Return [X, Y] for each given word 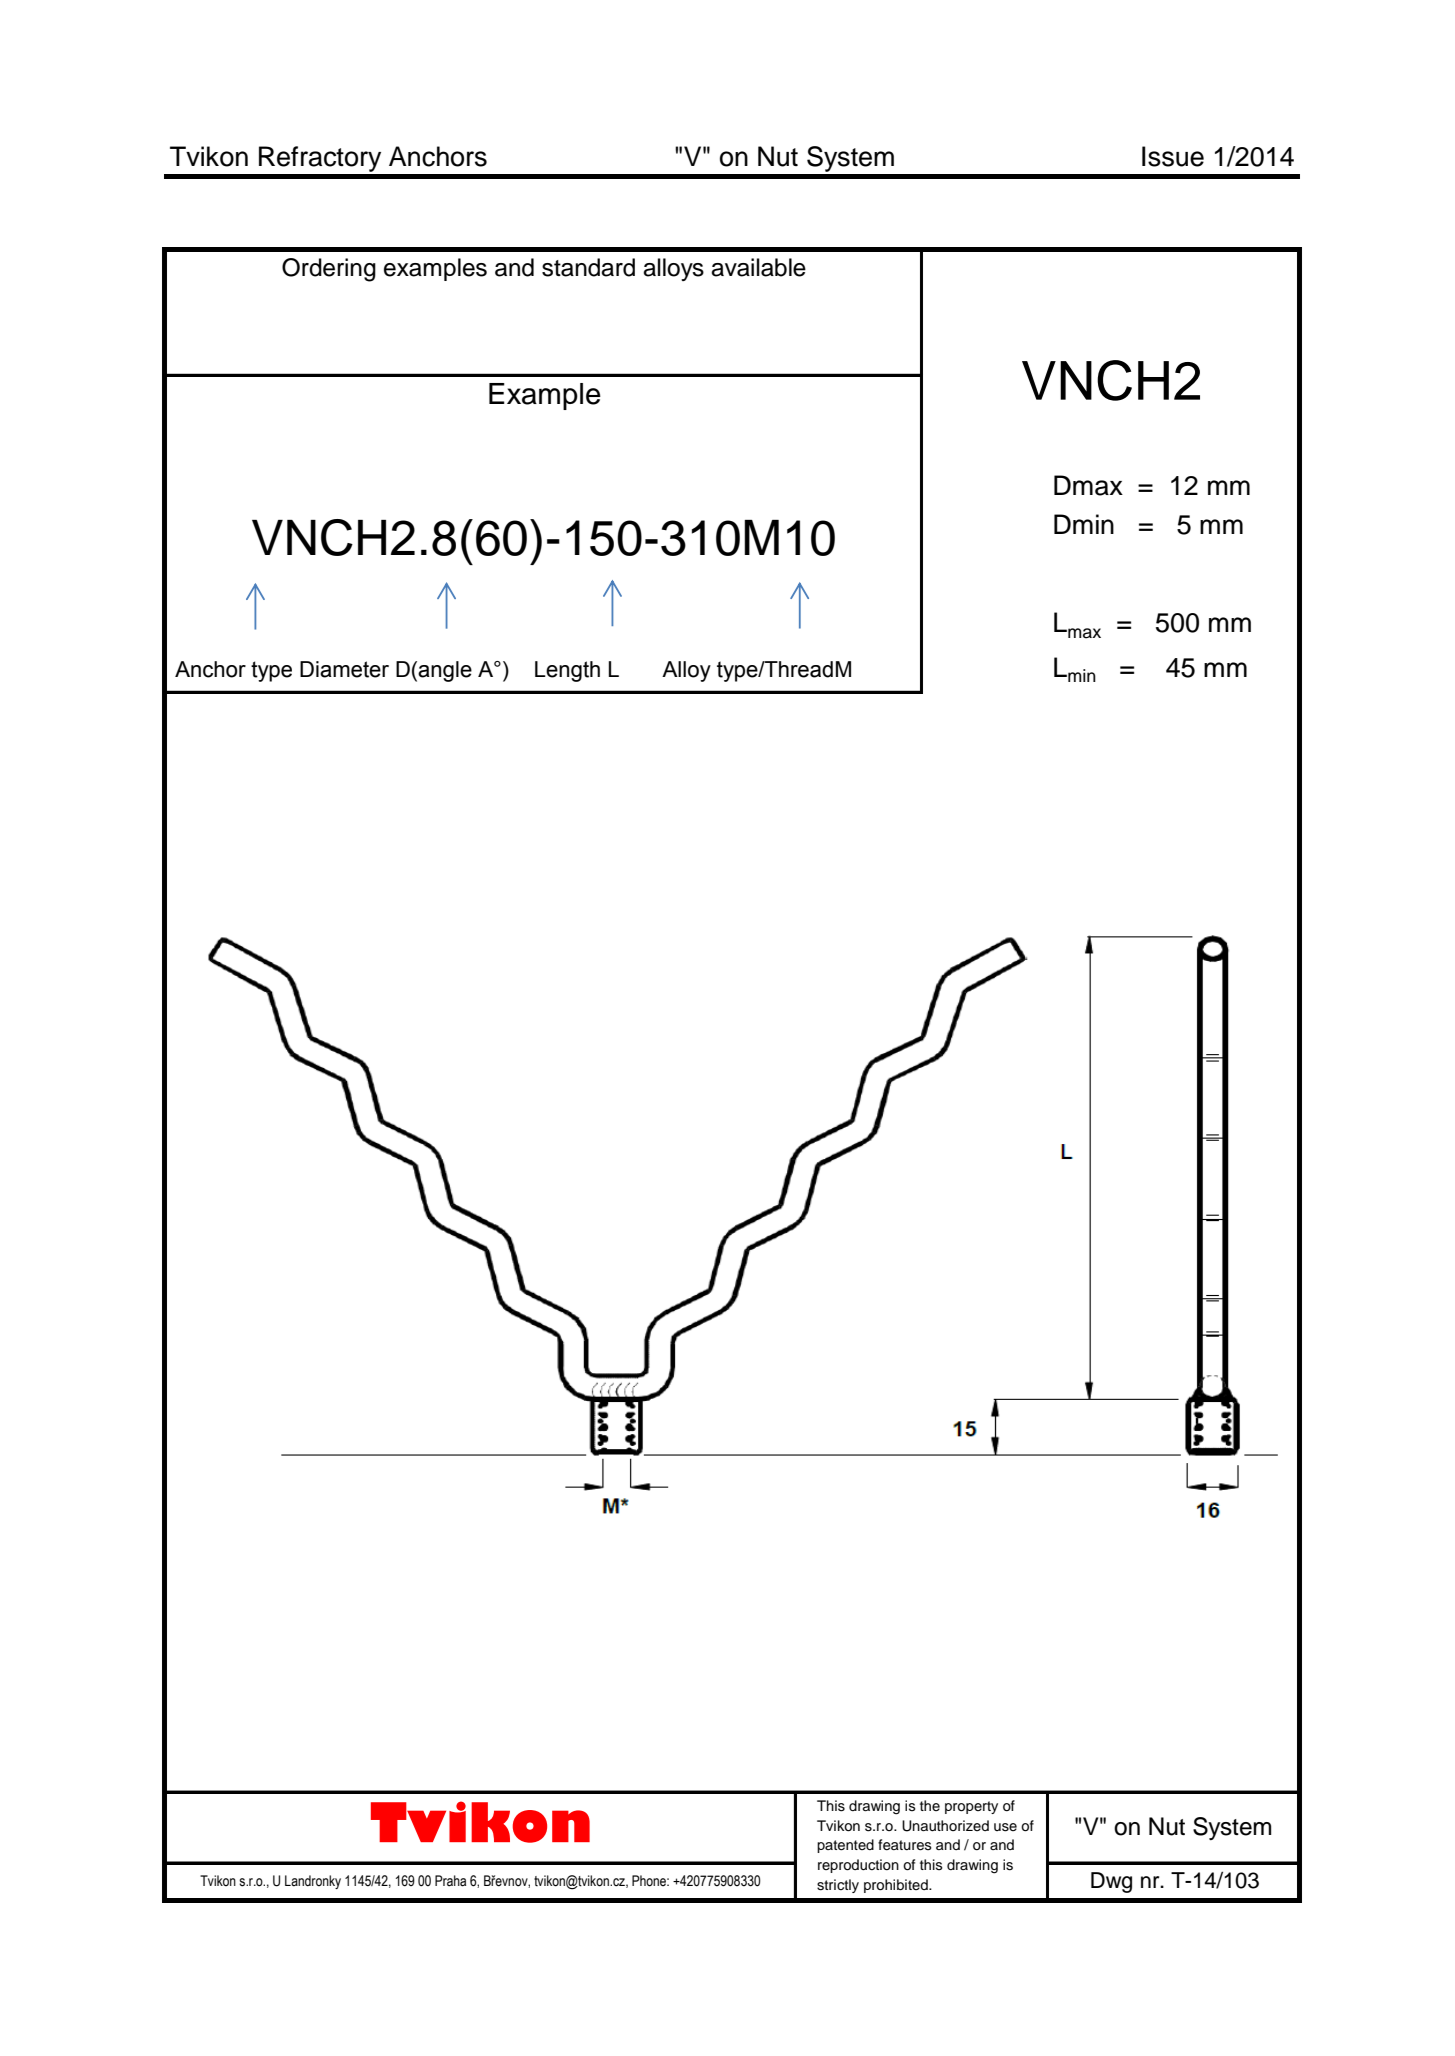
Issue [1173, 156]
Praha [450, 1881]
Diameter [344, 669]
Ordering [329, 270]
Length [567, 671]
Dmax [1088, 485]
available [758, 267]
